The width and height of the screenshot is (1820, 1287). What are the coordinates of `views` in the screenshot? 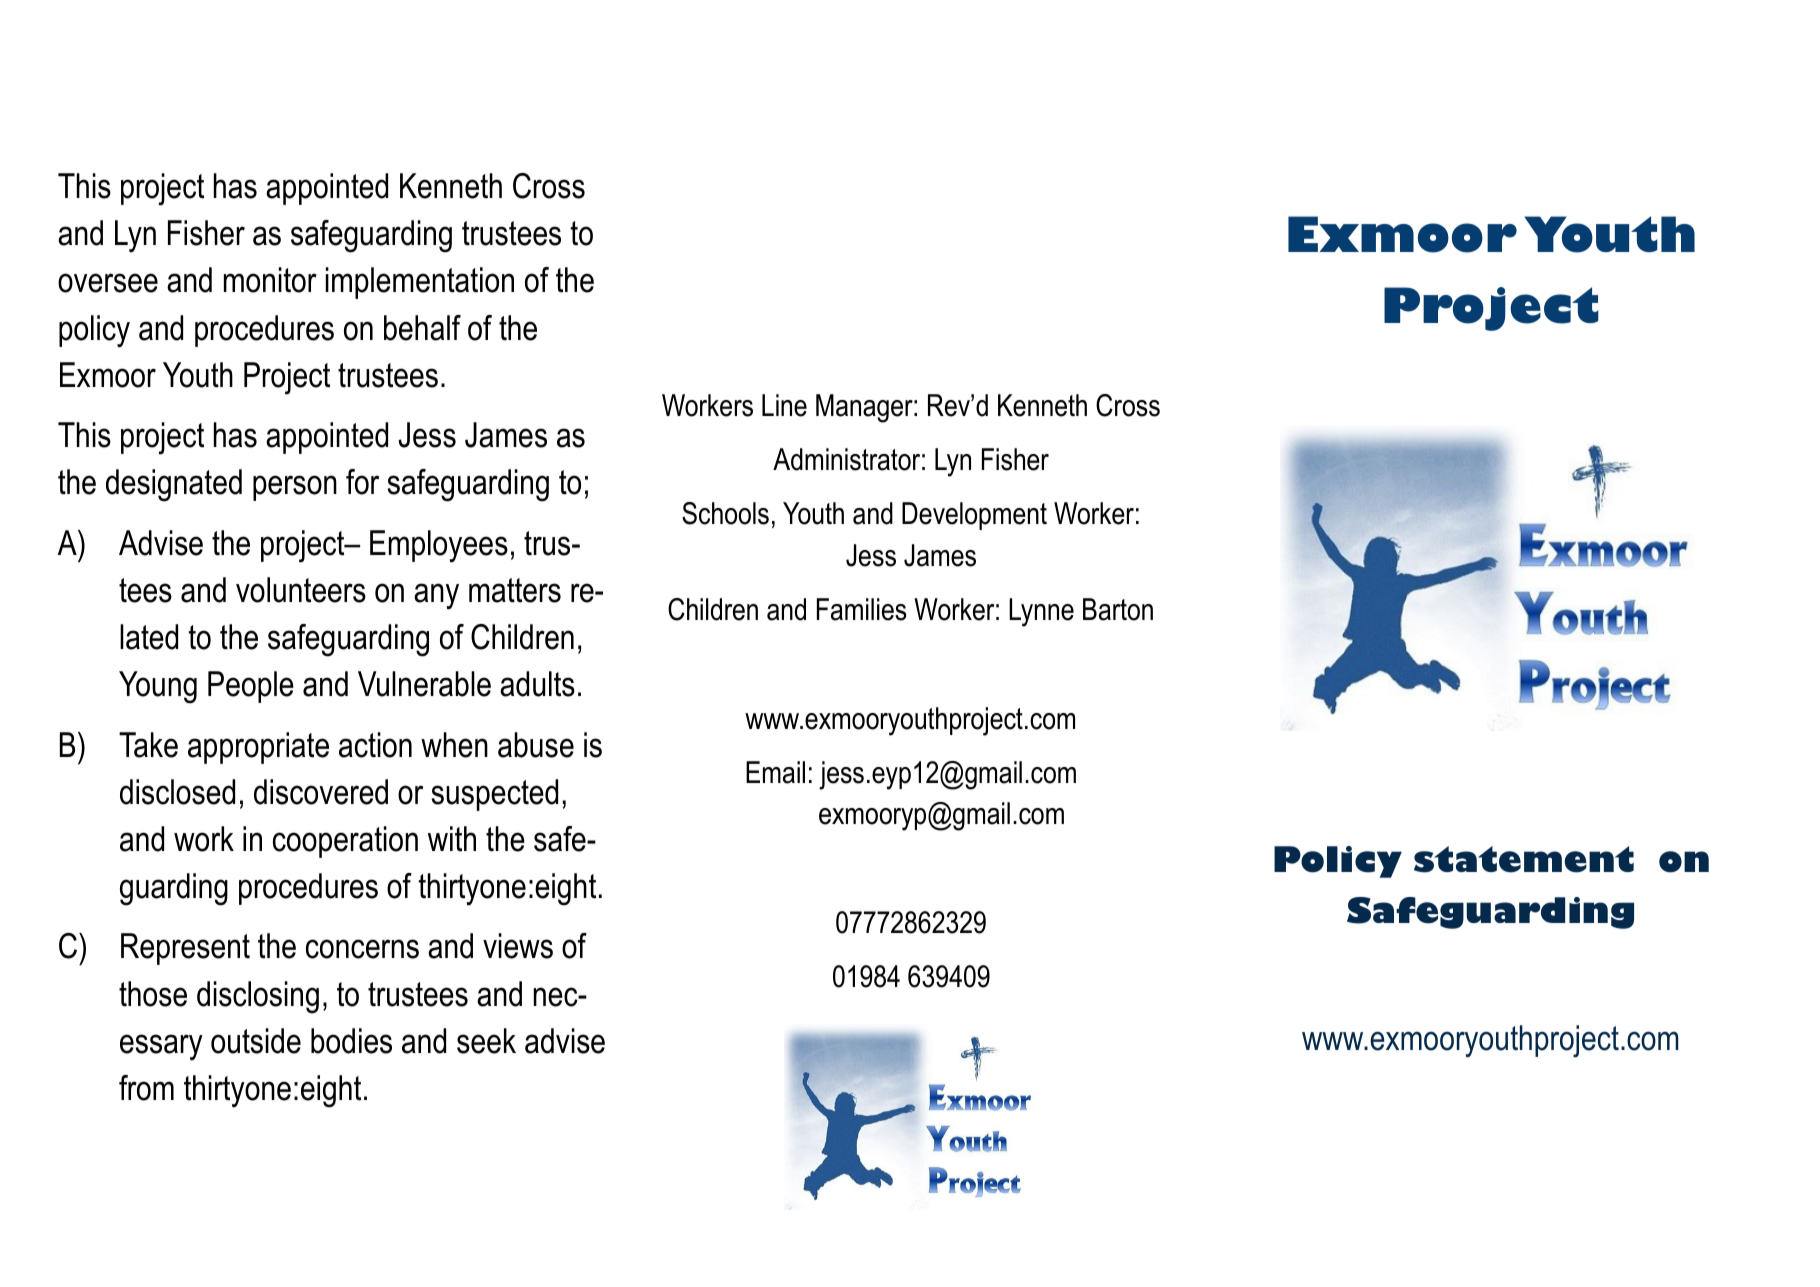 It's located at (518, 946).
